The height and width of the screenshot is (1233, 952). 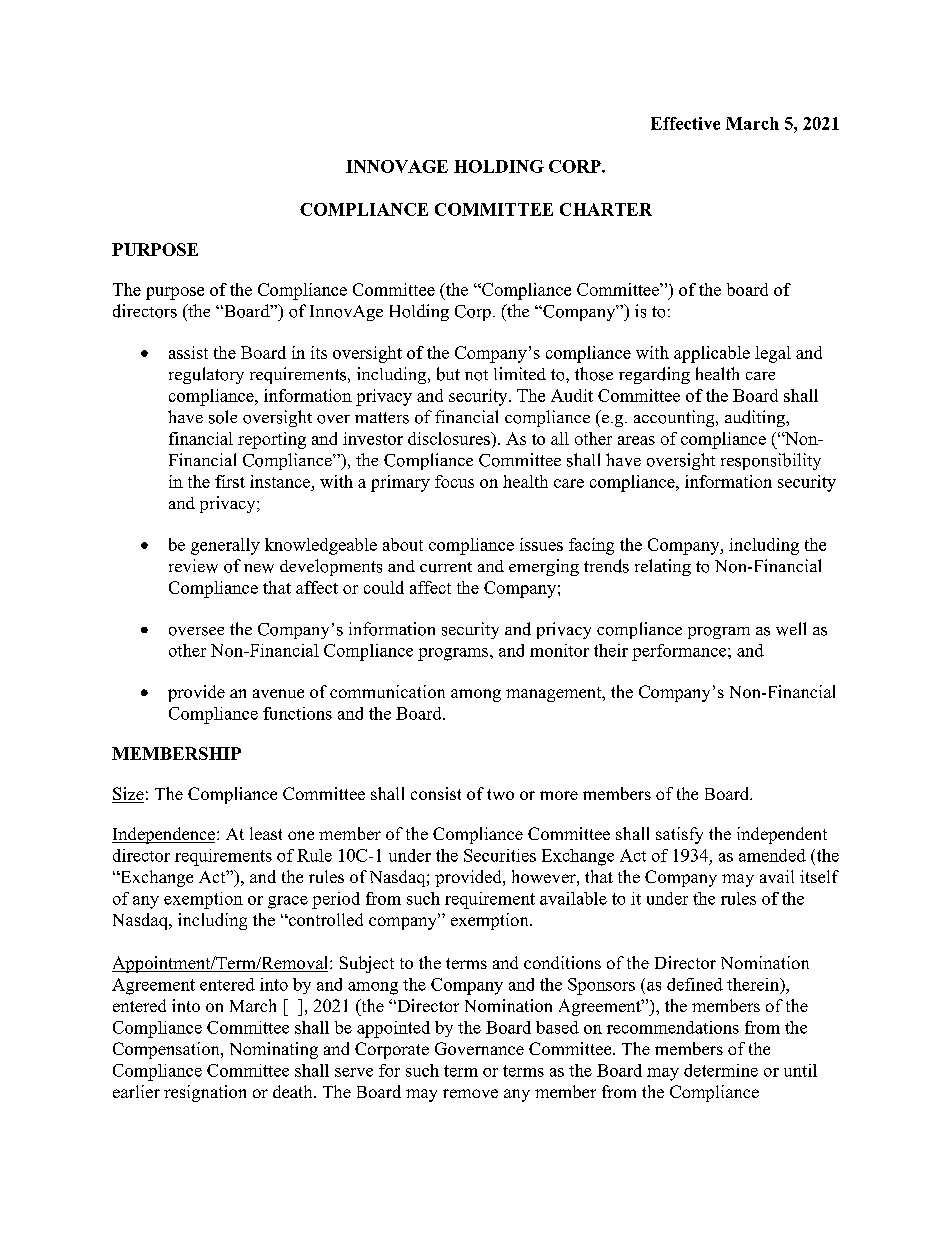 I want to click on assist, so click(x=188, y=352).
